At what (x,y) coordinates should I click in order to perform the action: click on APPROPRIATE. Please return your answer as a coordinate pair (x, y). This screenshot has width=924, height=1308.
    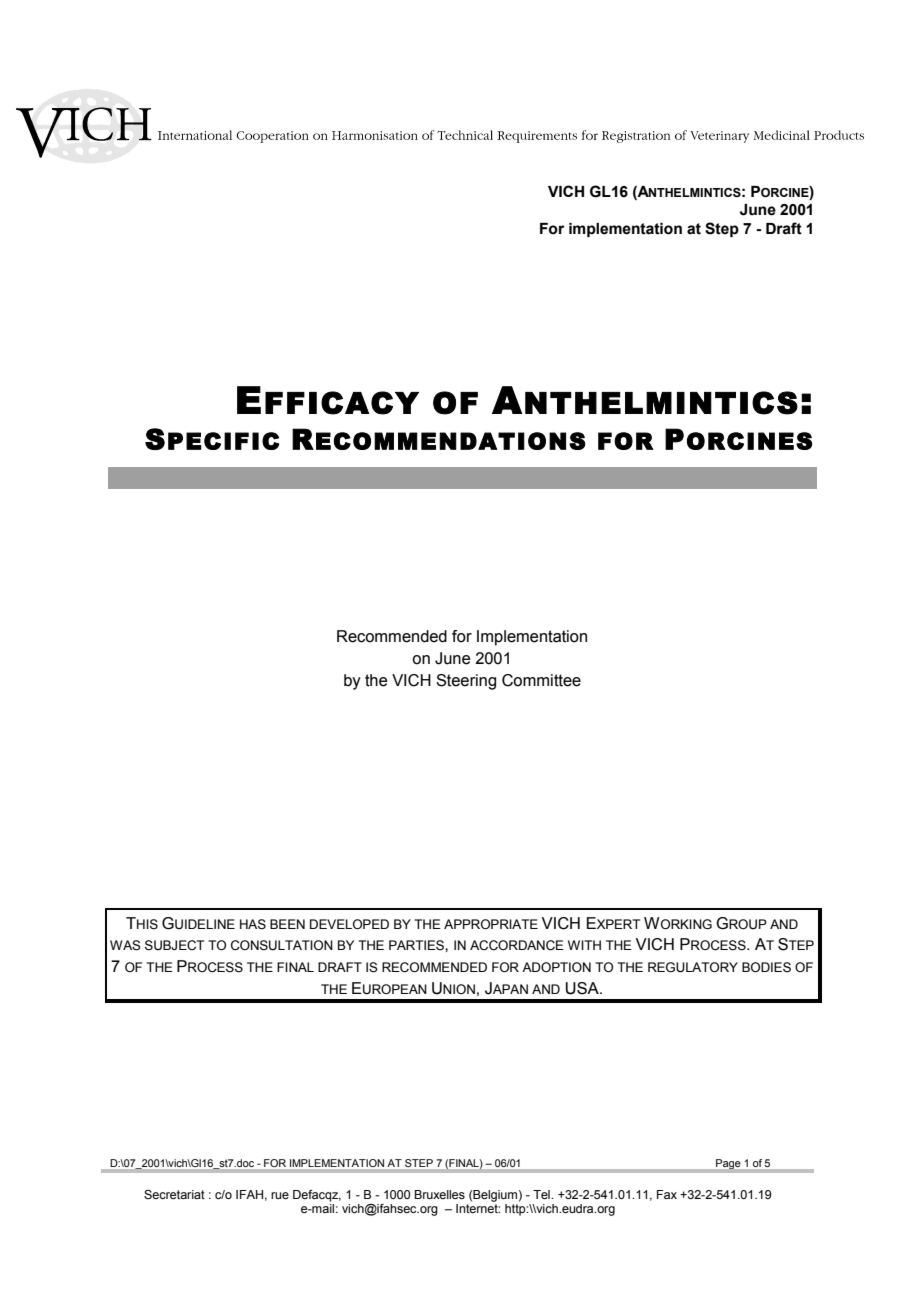
    Looking at the image, I should click on (491, 924).
